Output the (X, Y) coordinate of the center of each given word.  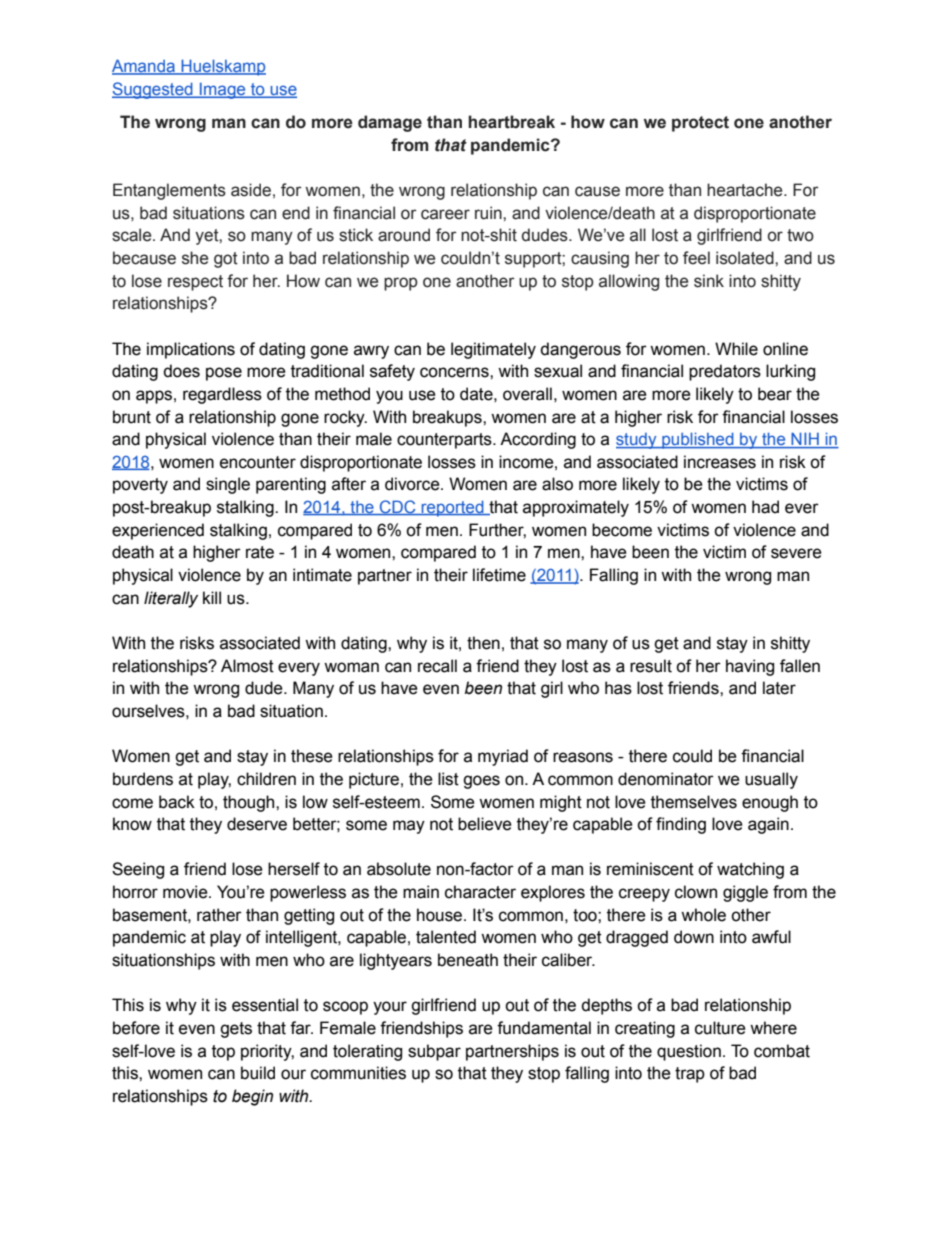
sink (709, 281)
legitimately (493, 350)
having (750, 667)
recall (437, 666)
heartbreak (511, 122)
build (258, 1073)
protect (700, 124)
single (228, 485)
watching (750, 870)
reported (453, 508)
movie (186, 892)
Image (223, 90)
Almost (247, 666)
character (480, 892)
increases (720, 462)
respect (195, 283)
